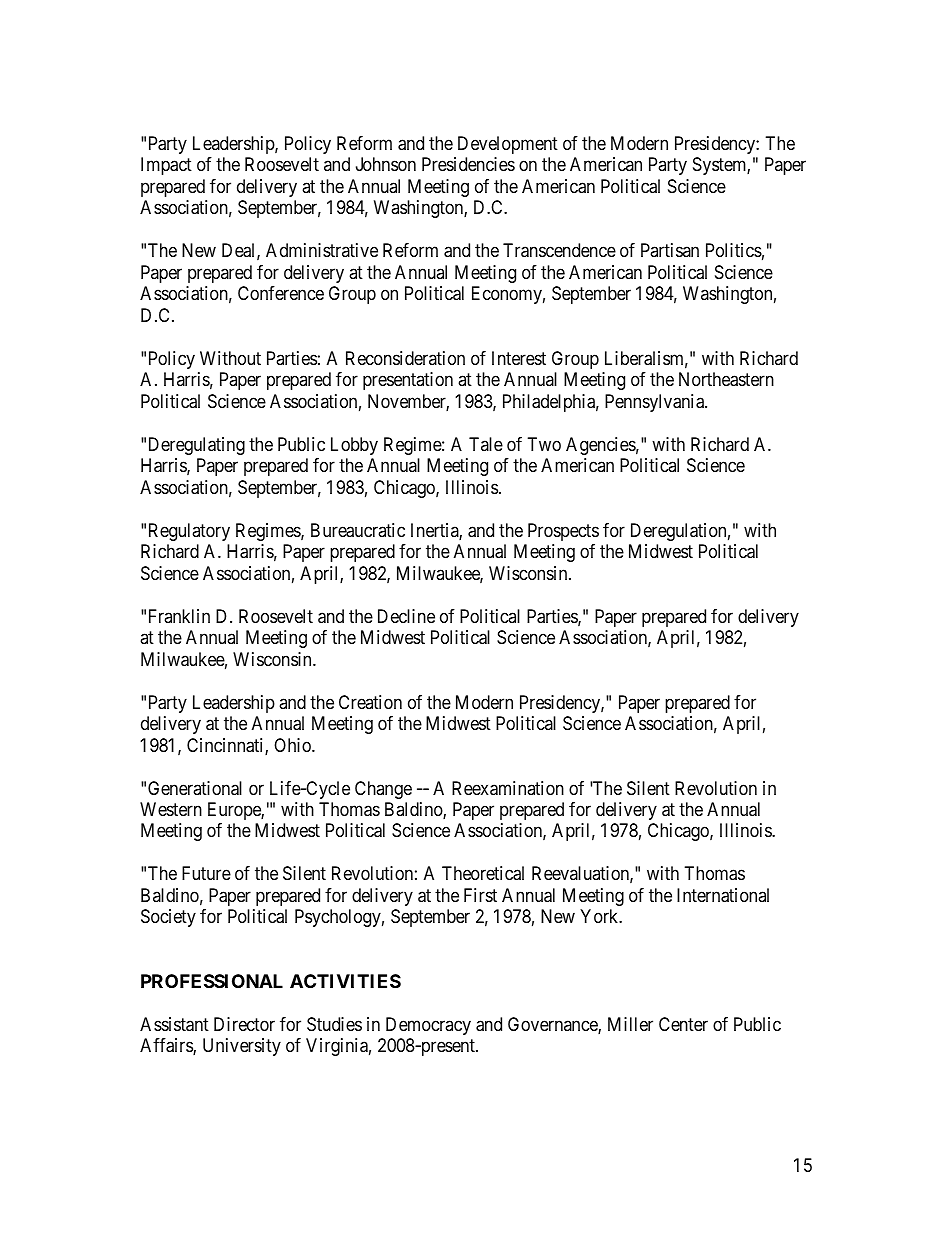 This image has width=952, height=1233. I want to click on Center, so click(683, 1024).
